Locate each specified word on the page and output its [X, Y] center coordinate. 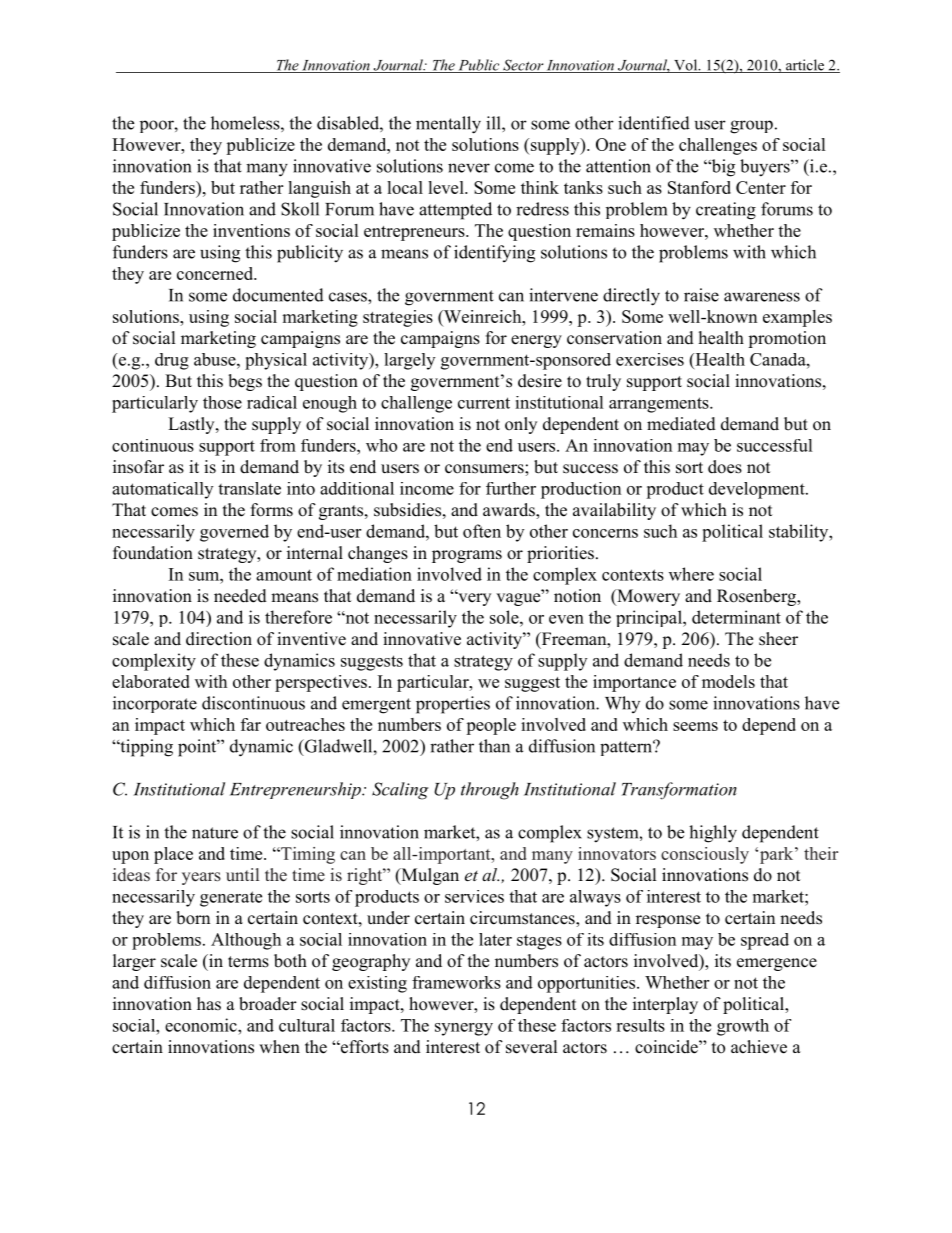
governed [234, 533]
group [751, 127]
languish [319, 189]
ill [494, 123]
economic [202, 1025]
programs [467, 556]
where [691, 574]
